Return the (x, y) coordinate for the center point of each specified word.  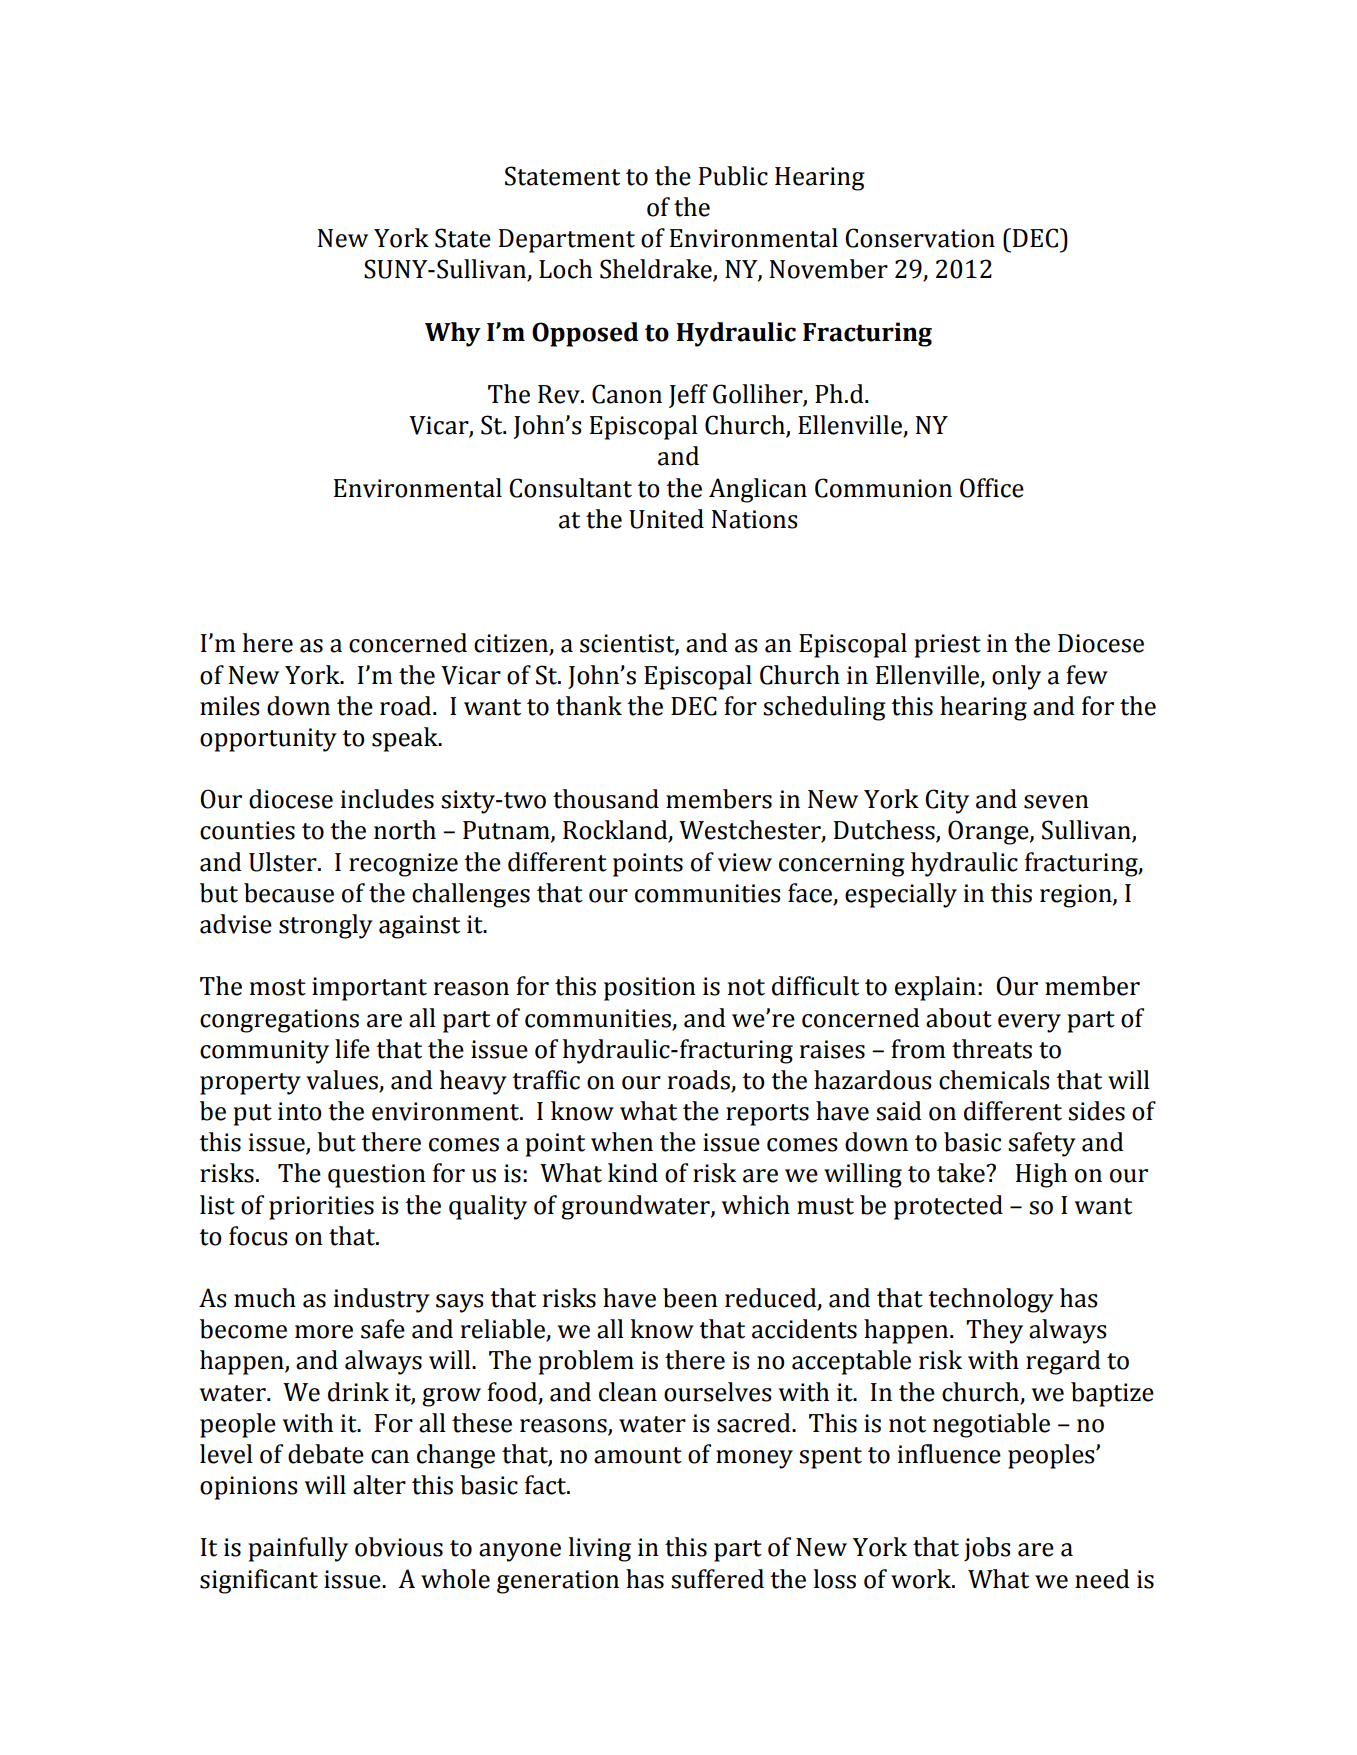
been (690, 1298)
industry (382, 1300)
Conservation (920, 238)
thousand (606, 799)
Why (453, 334)
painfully (298, 1549)
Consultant (570, 488)
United (666, 519)
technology (991, 1300)
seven (1056, 802)
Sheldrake (657, 270)
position (650, 989)
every (1029, 1023)
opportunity (268, 740)
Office (992, 488)
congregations (279, 1021)
